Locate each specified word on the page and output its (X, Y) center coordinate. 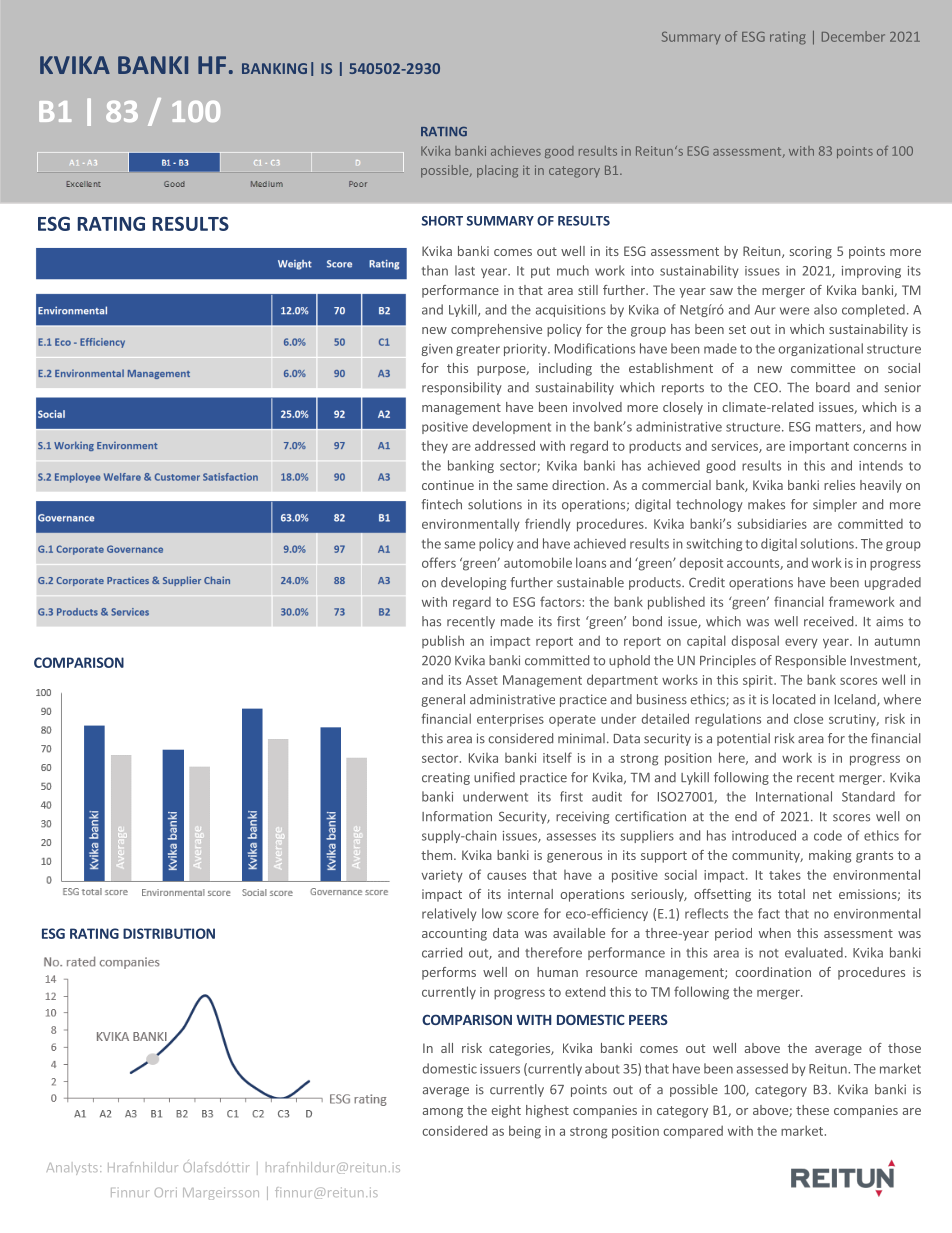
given (437, 350)
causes (506, 876)
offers (439, 562)
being (525, 1132)
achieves (516, 151)
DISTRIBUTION (169, 933)
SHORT (442, 221)
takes (785, 874)
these (812, 1110)
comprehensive (496, 330)
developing (473, 583)
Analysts (72, 1169)
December (853, 36)
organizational (821, 349)
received (830, 621)
